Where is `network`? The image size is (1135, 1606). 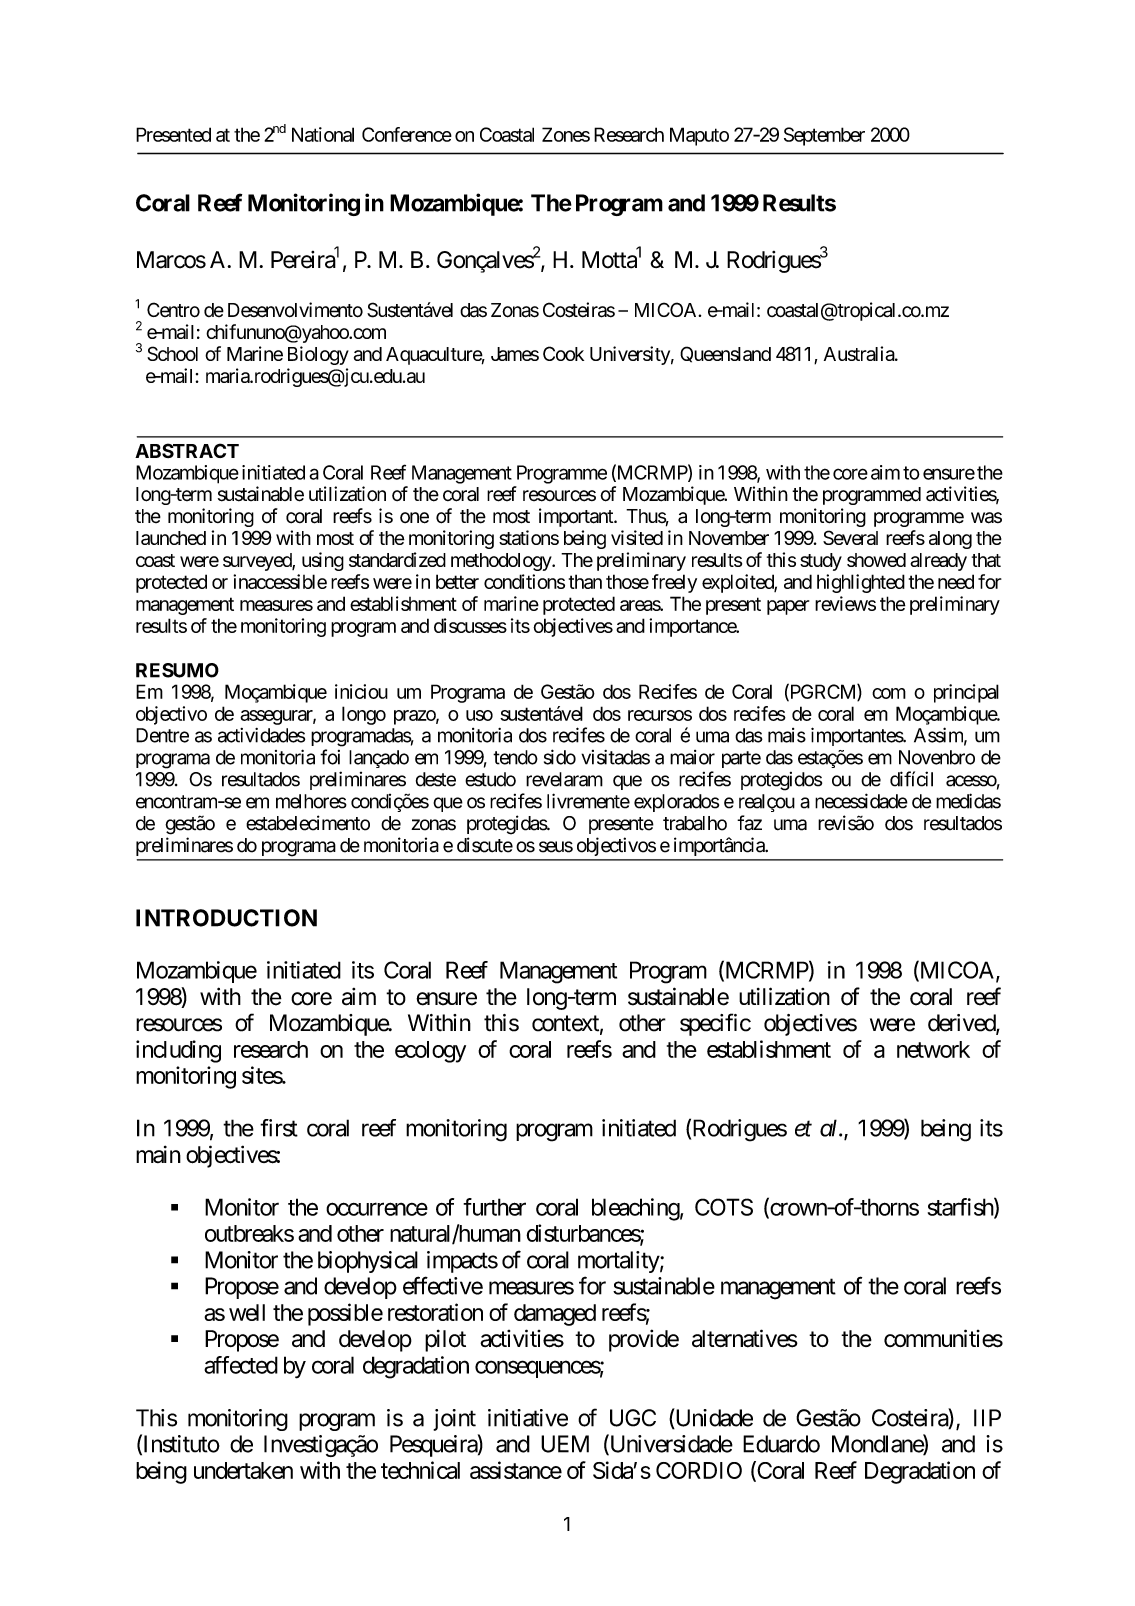 network is located at coordinates (933, 1049).
